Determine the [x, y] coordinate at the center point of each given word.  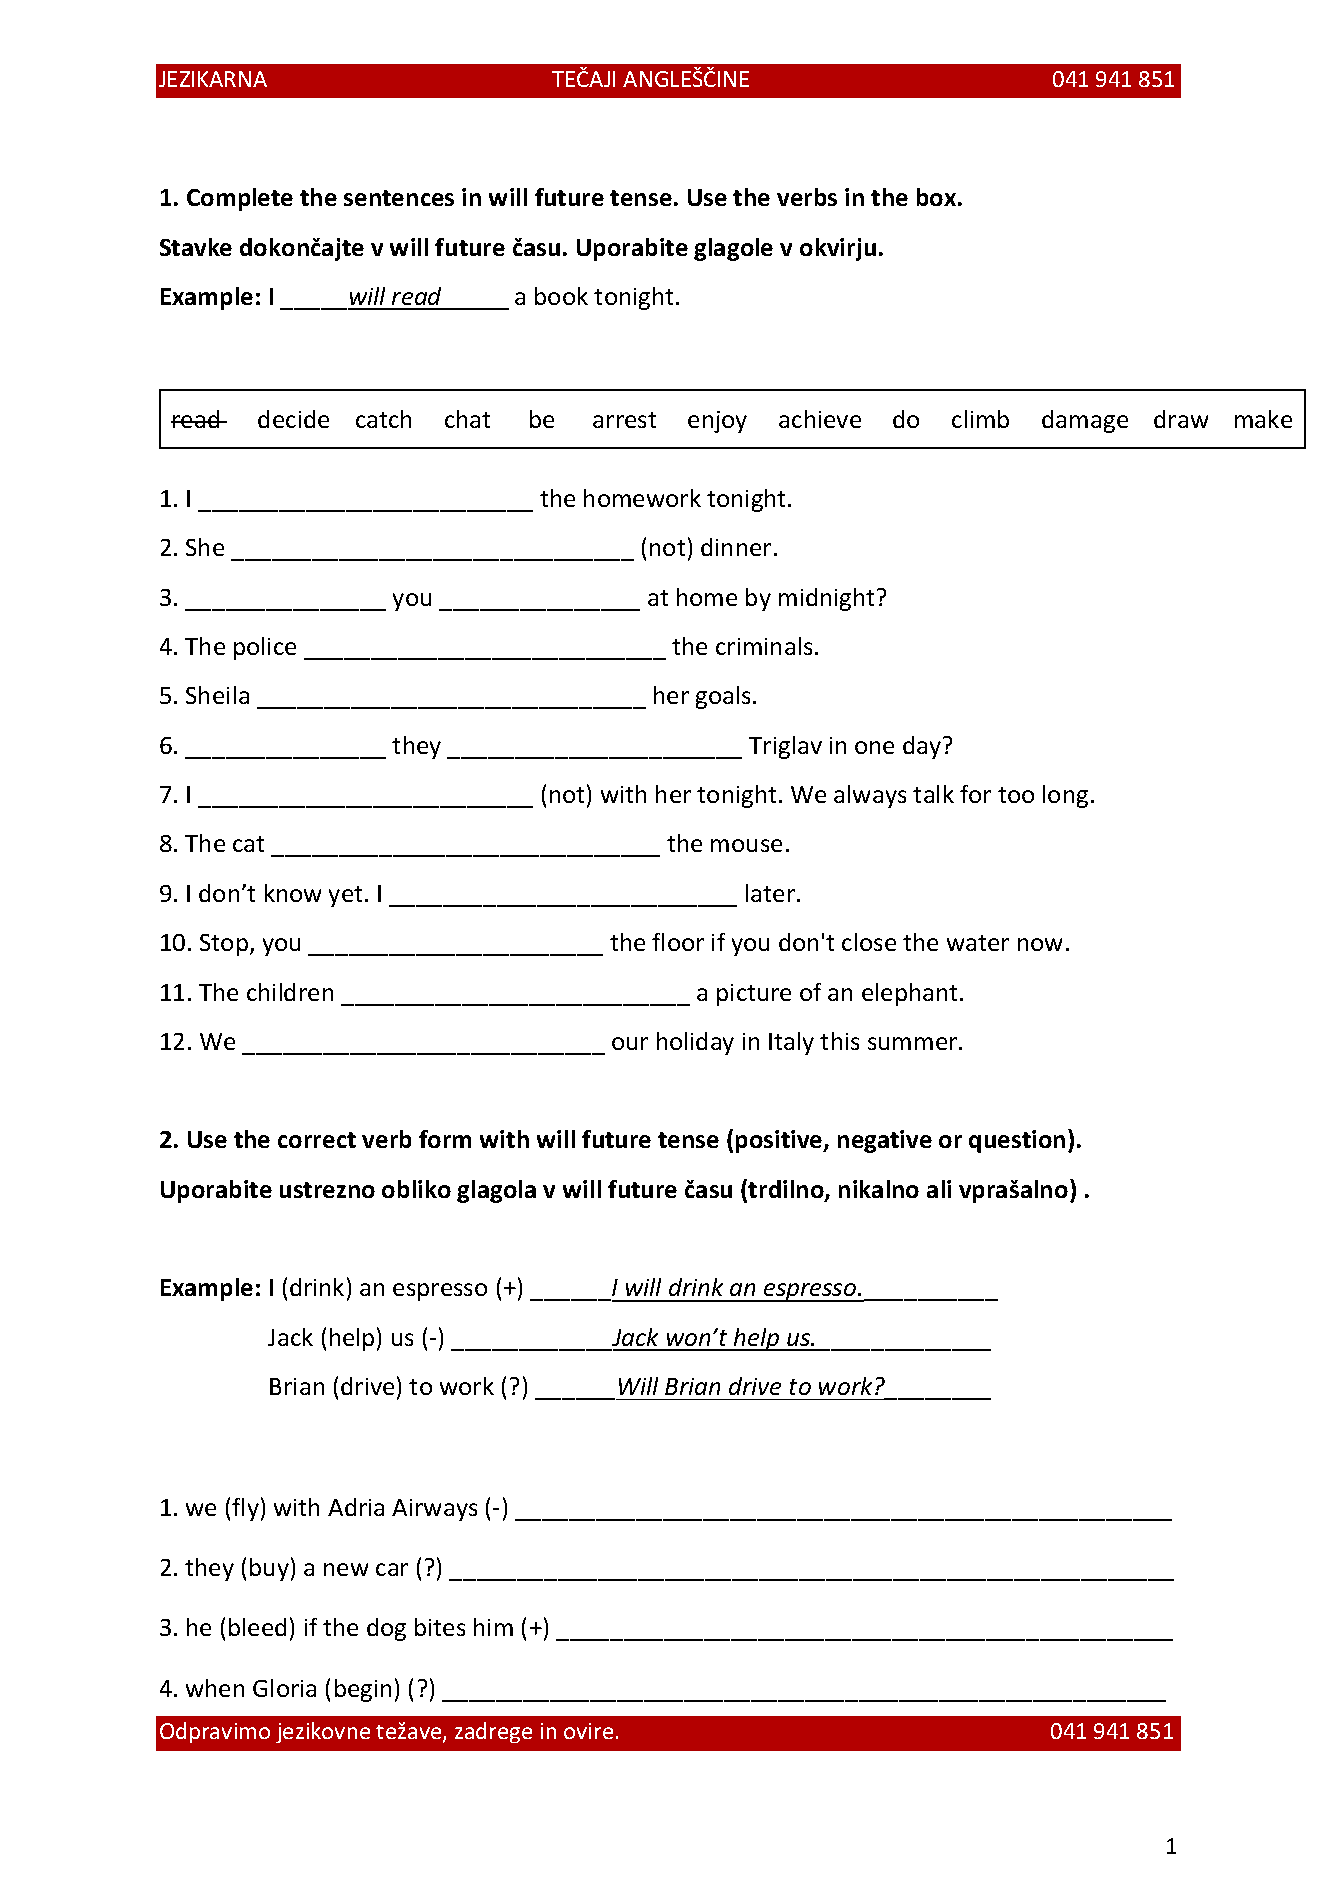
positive [780, 1141]
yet [345, 896]
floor [678, 942]
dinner [736, 547]
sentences [399, 198]
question [1017, 1141]
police [265, 648]
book [561, 296]
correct [317, 1140]
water [978, 943]
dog [386, 1629]
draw [1181, 419]
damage [1085, 421]
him [493, 1627]
